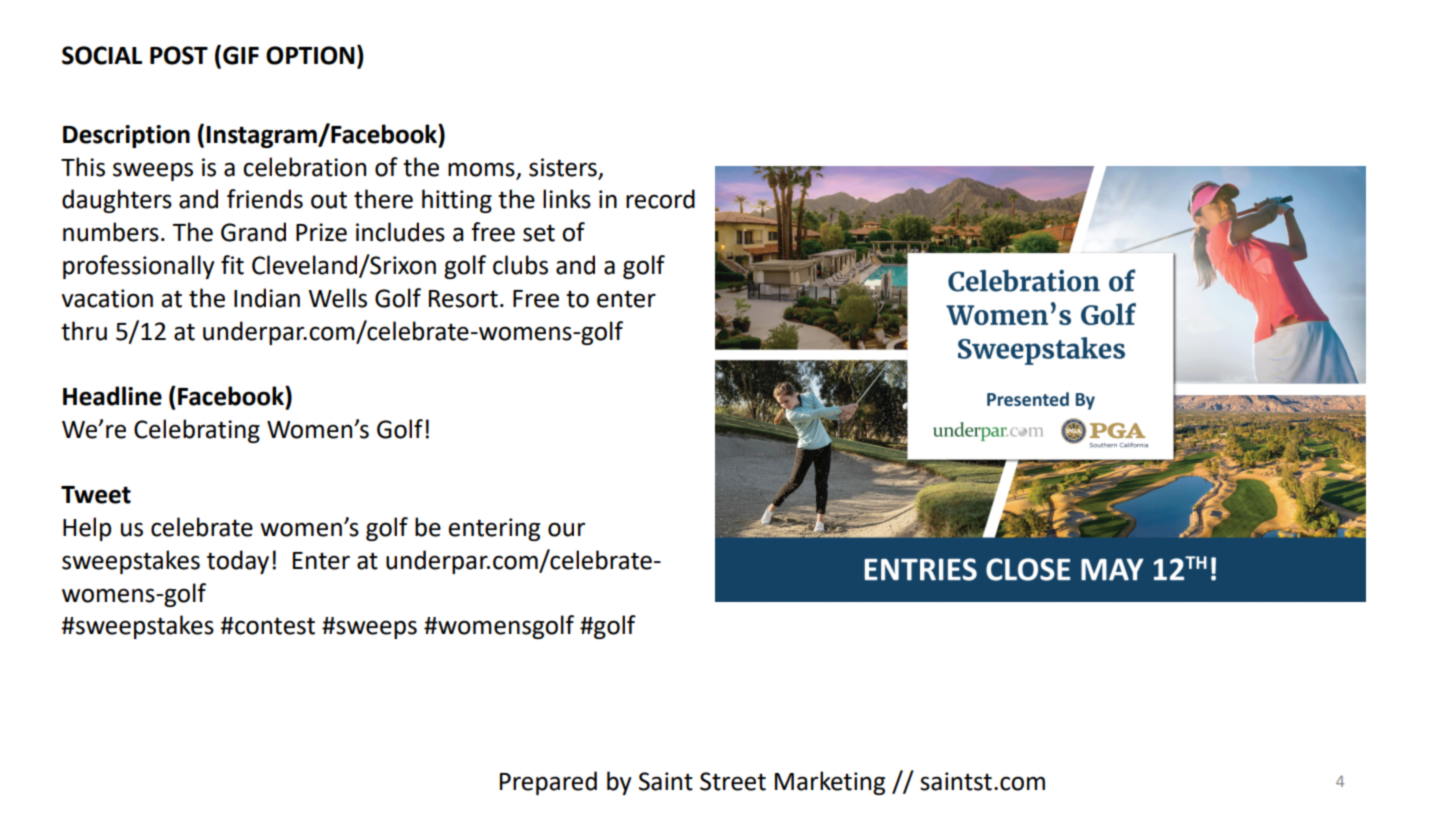  Describe the element at coordinates (548, 783) in the page. I see `Prepared` at that location.
